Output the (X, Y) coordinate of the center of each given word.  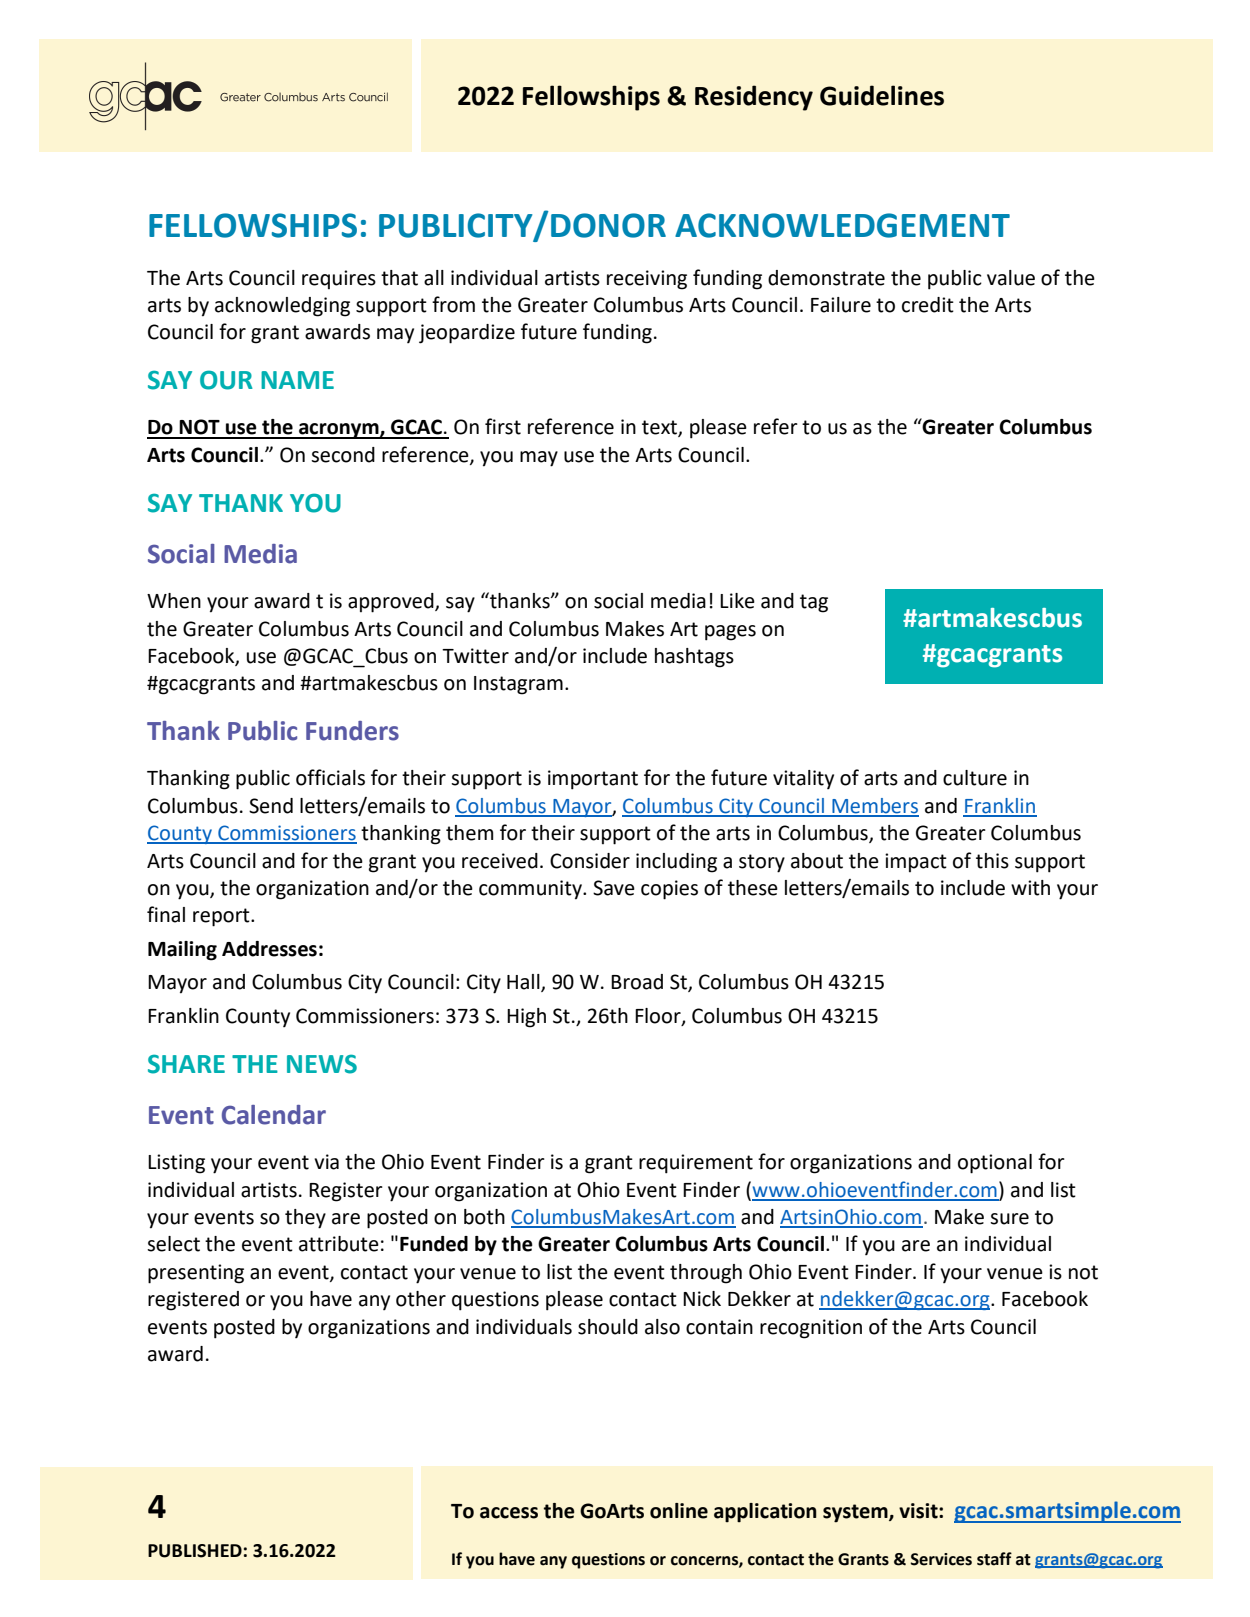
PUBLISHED (195, 1551)
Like (737, 601)
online (679, 1511)
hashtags (694, 658)
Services (941, 1559)
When (174, 601)
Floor (659, 1017)
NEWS (322, 1064)
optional (995, 1164)
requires (339, 279)
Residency (754, 98)
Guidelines (882, 95)
